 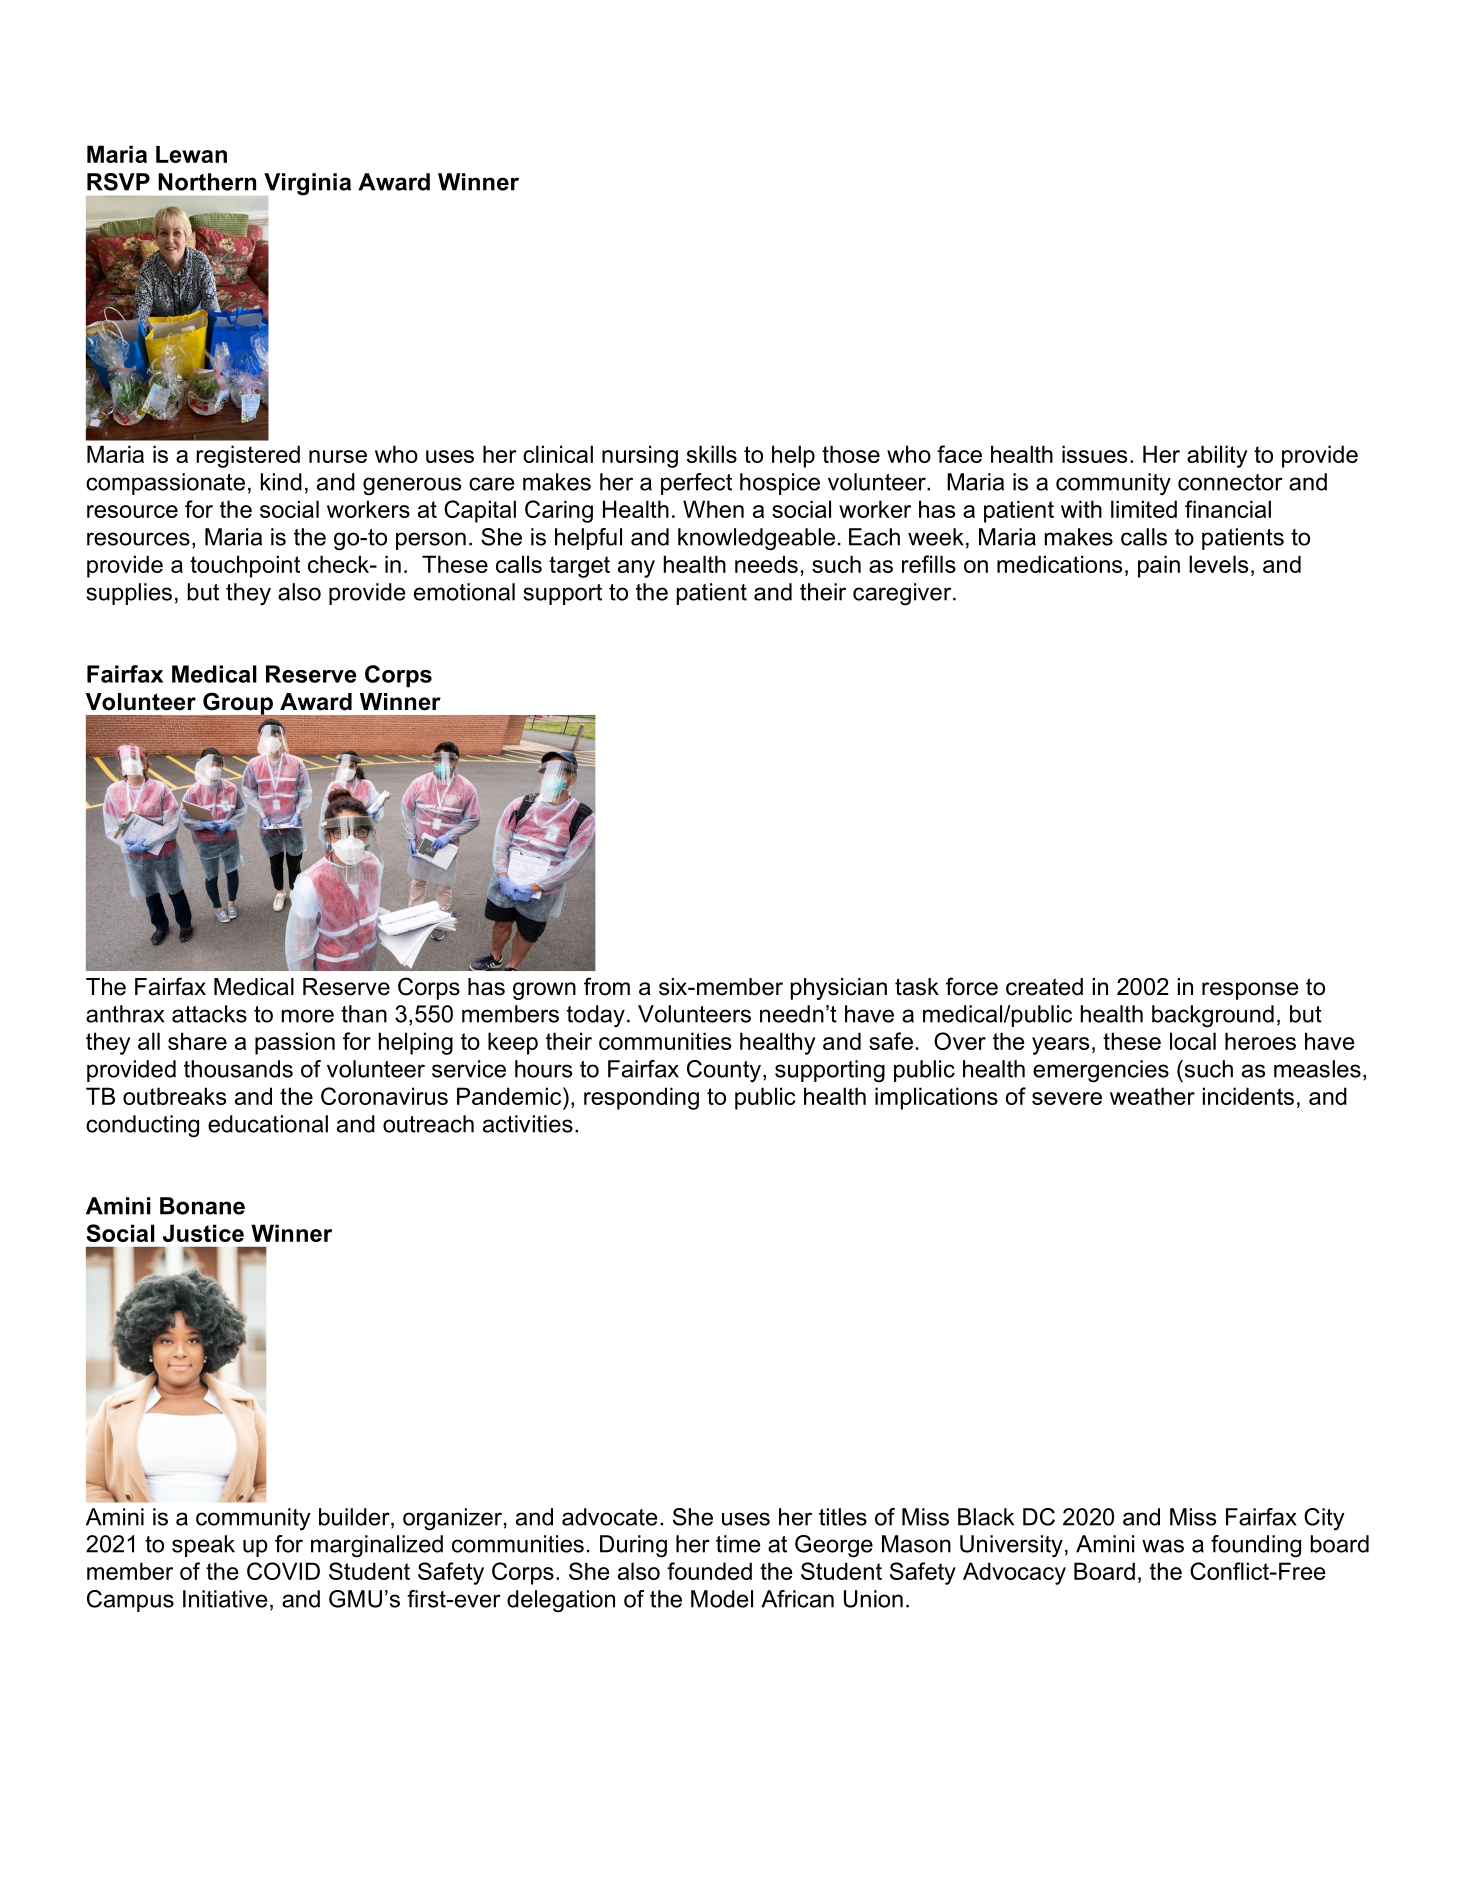 What do you see at coordinates (245, 566) in the page?
I see `touchpoint` at bounding box center [245, 566].
